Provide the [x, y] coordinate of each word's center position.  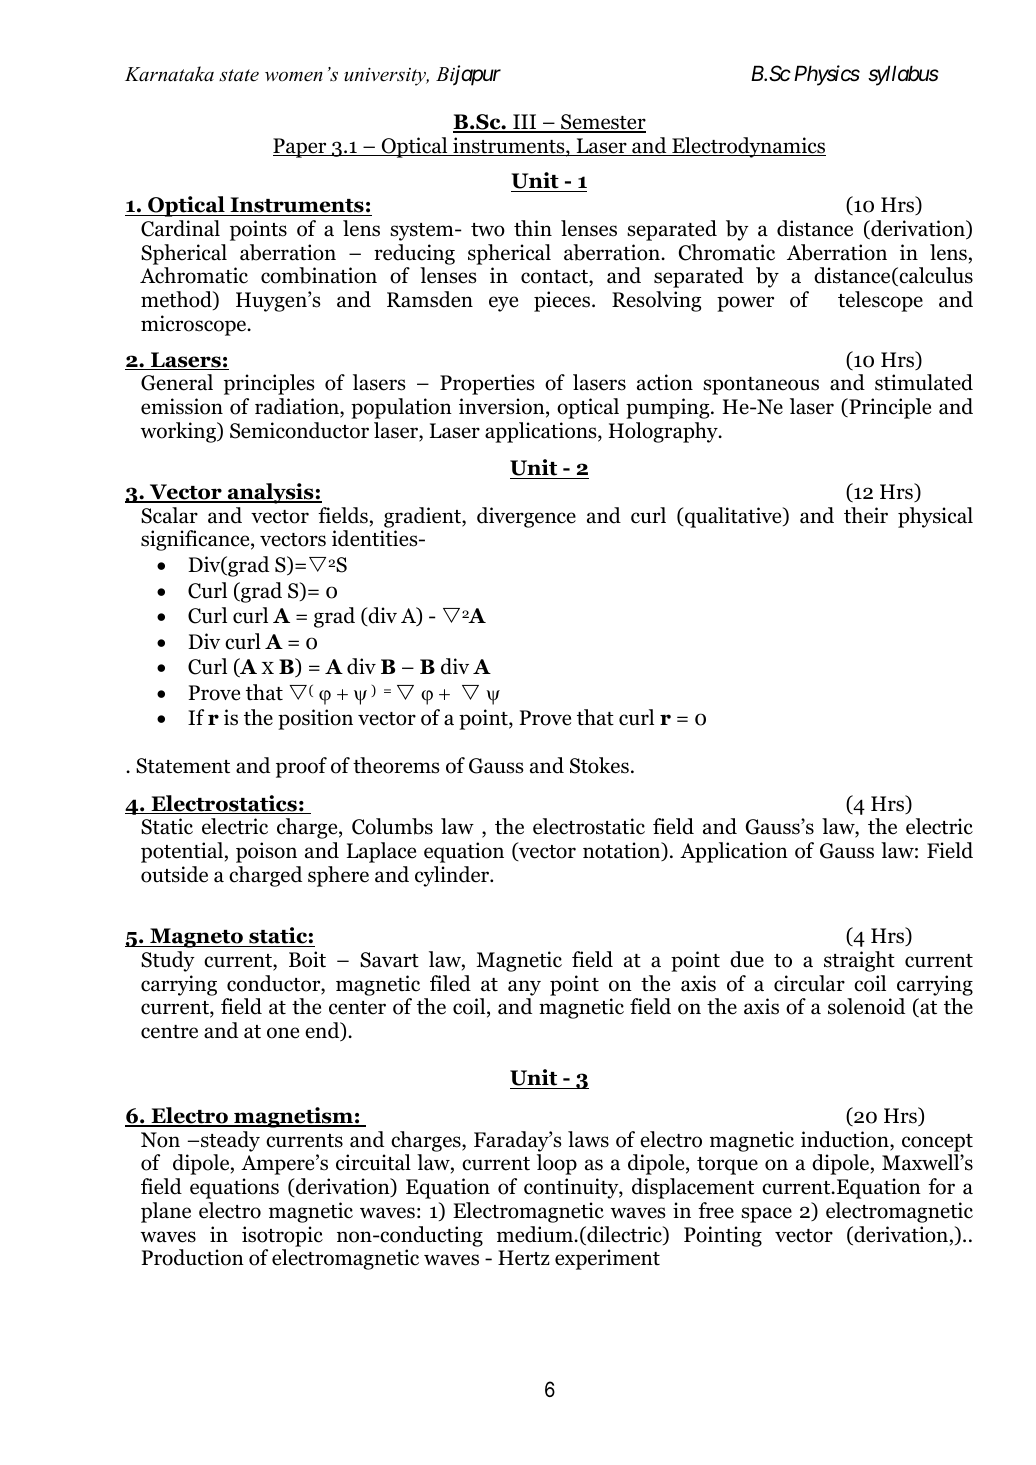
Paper [301, 148]
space [766, 1215]
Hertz [524, 1258]
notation [623, 851]
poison [266, 852]
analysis [270, 493]
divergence [526, 517]
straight [859, 961]
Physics [827, 75]
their [866, 515]
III [525, 123]
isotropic [282, 1236]
